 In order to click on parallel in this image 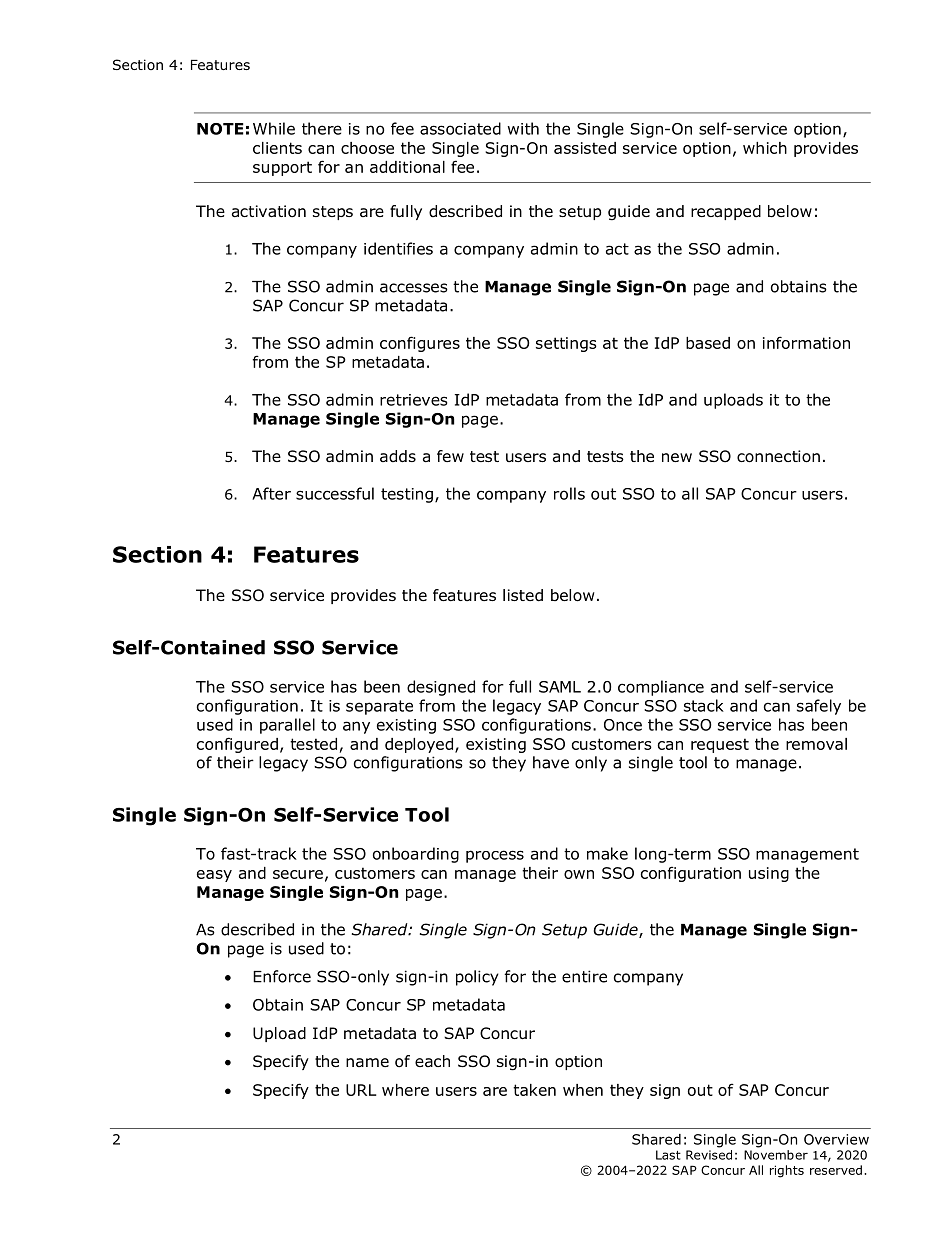, I will do `click(287, 726)`.
